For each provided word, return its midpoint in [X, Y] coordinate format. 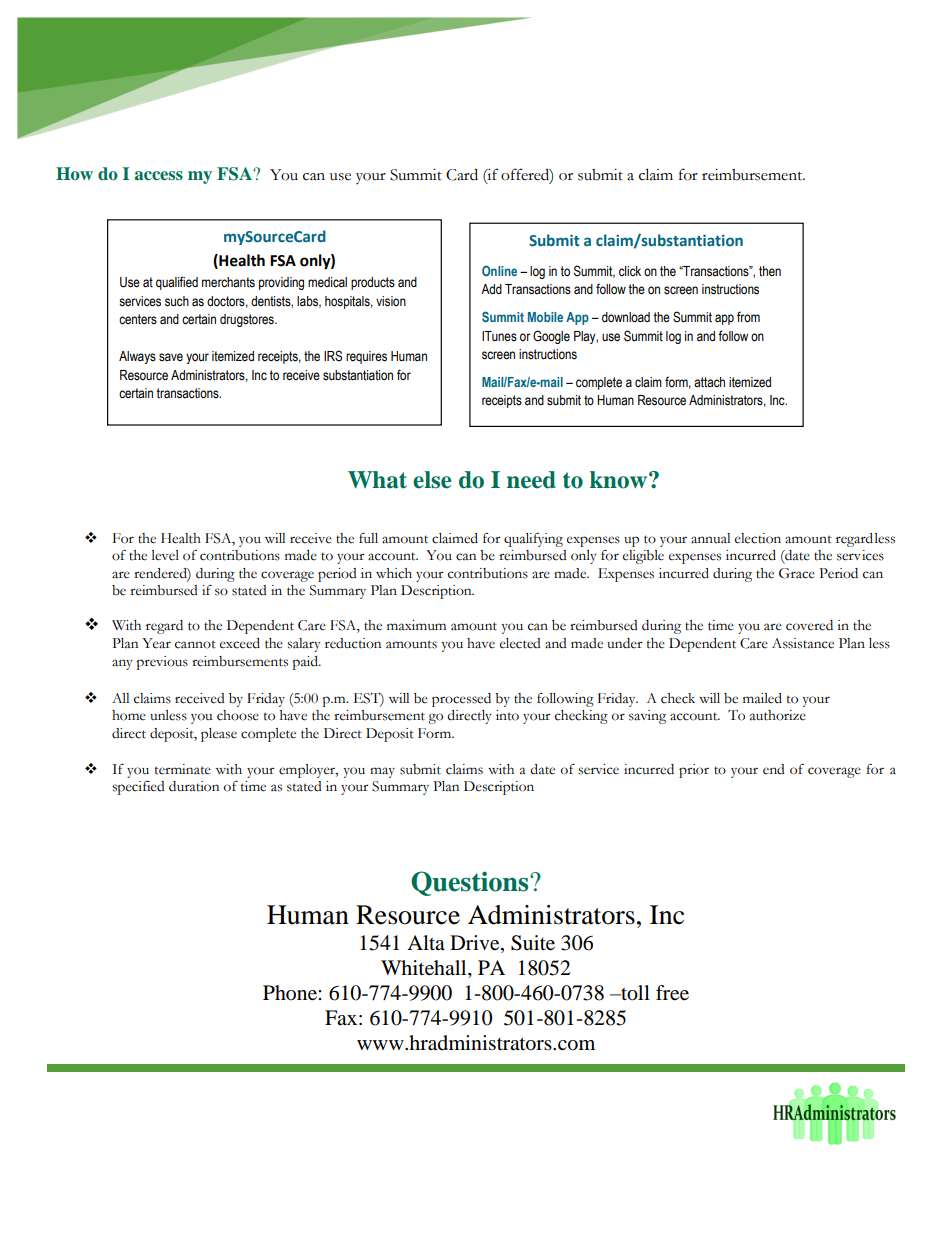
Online [499, 270]
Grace [797, 573]
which [394, 573]
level [165, 555]
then [770, 271]
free [672, 993]
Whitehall [425, 969]
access [159, 175]
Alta [426, 942]
